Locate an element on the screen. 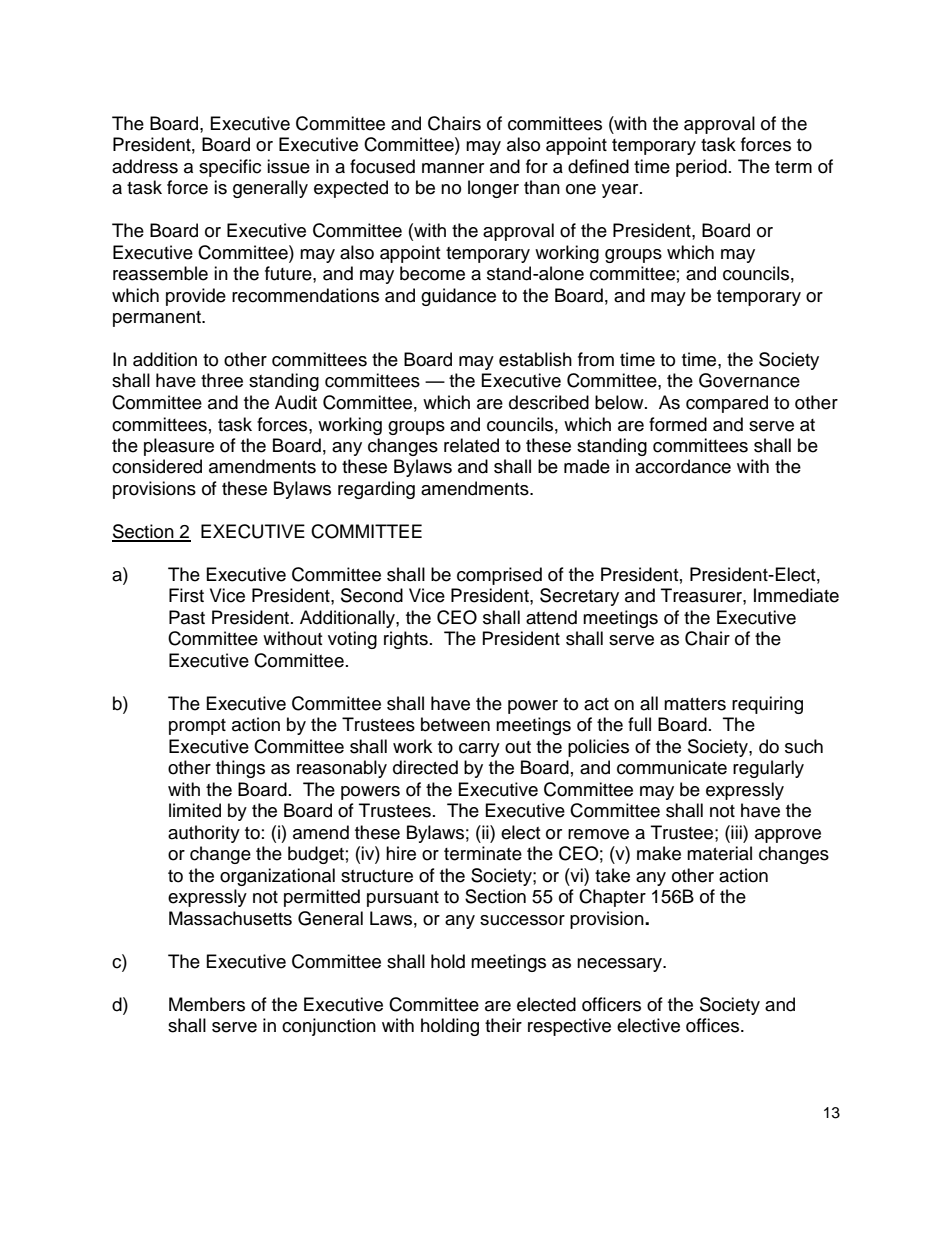  First is located at coordinates (186, 595).
